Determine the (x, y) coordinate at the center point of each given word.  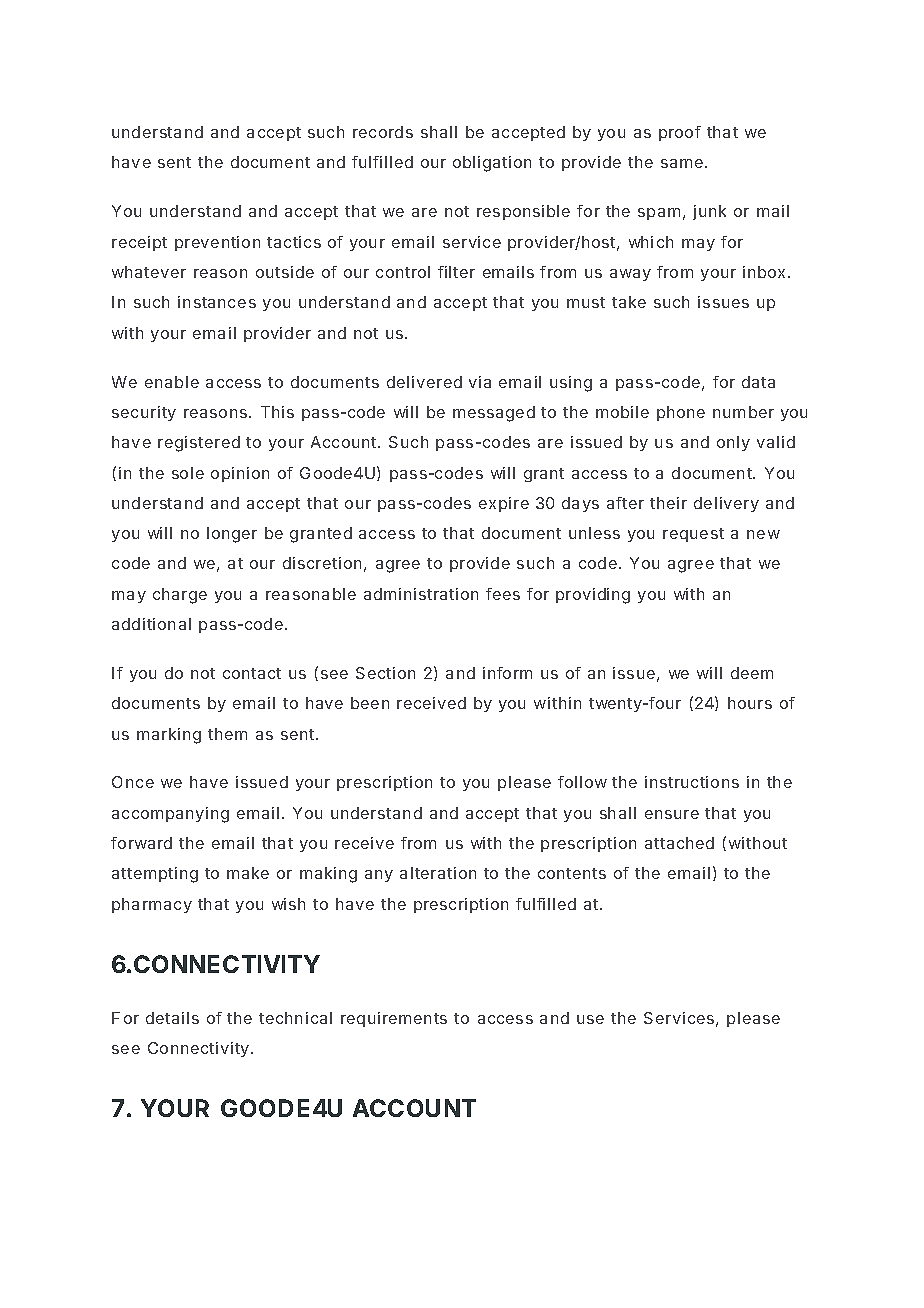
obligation (492, 164)
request (693, 535)
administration (421, 594)
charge (180, 596)
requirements (394, 1019)
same (682, 163)
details (172, 1018)
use (590, 1019)
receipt (139, 243)
